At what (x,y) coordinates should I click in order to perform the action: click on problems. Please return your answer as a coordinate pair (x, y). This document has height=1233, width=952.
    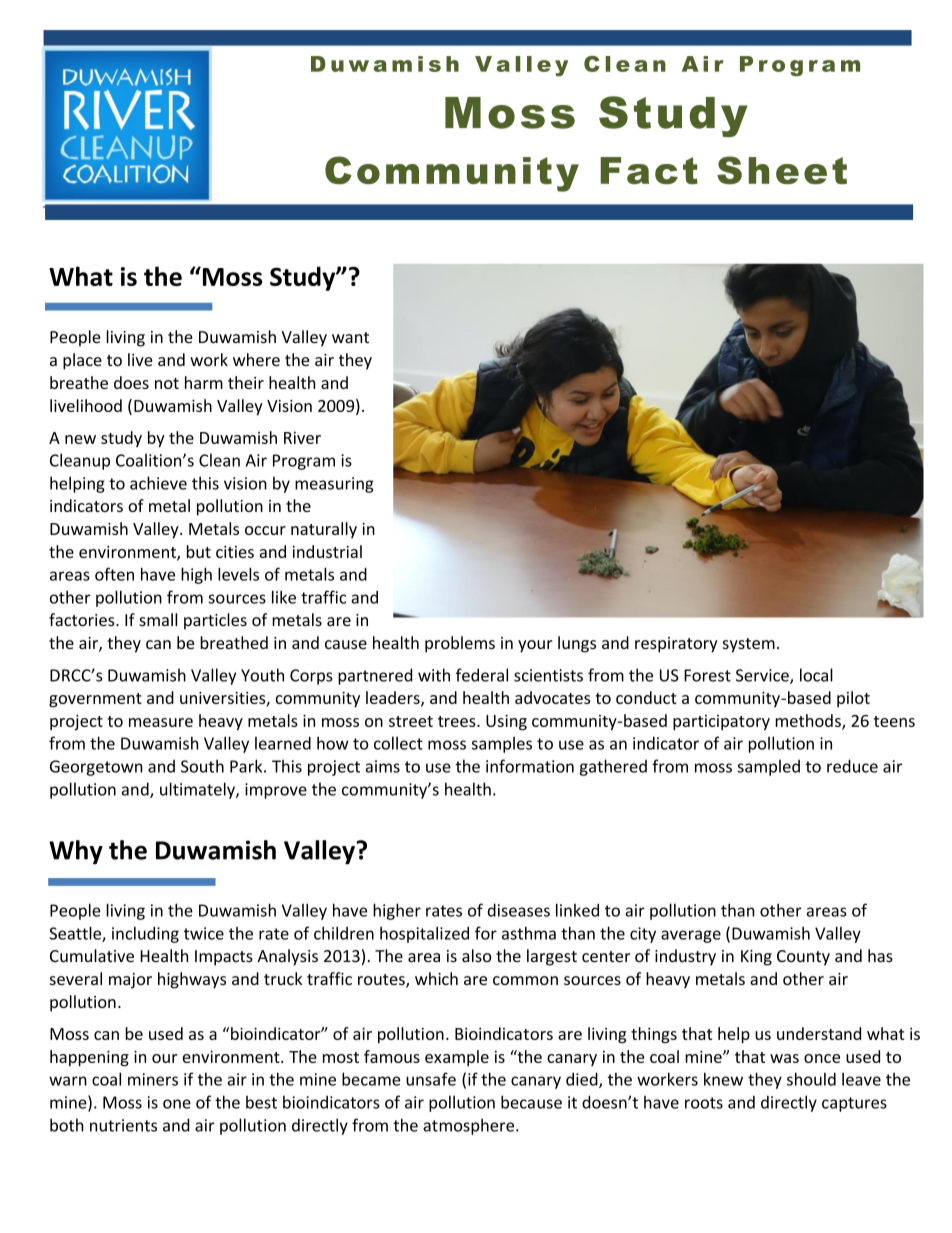
    Looking at the image, I should click on (460, 644).
